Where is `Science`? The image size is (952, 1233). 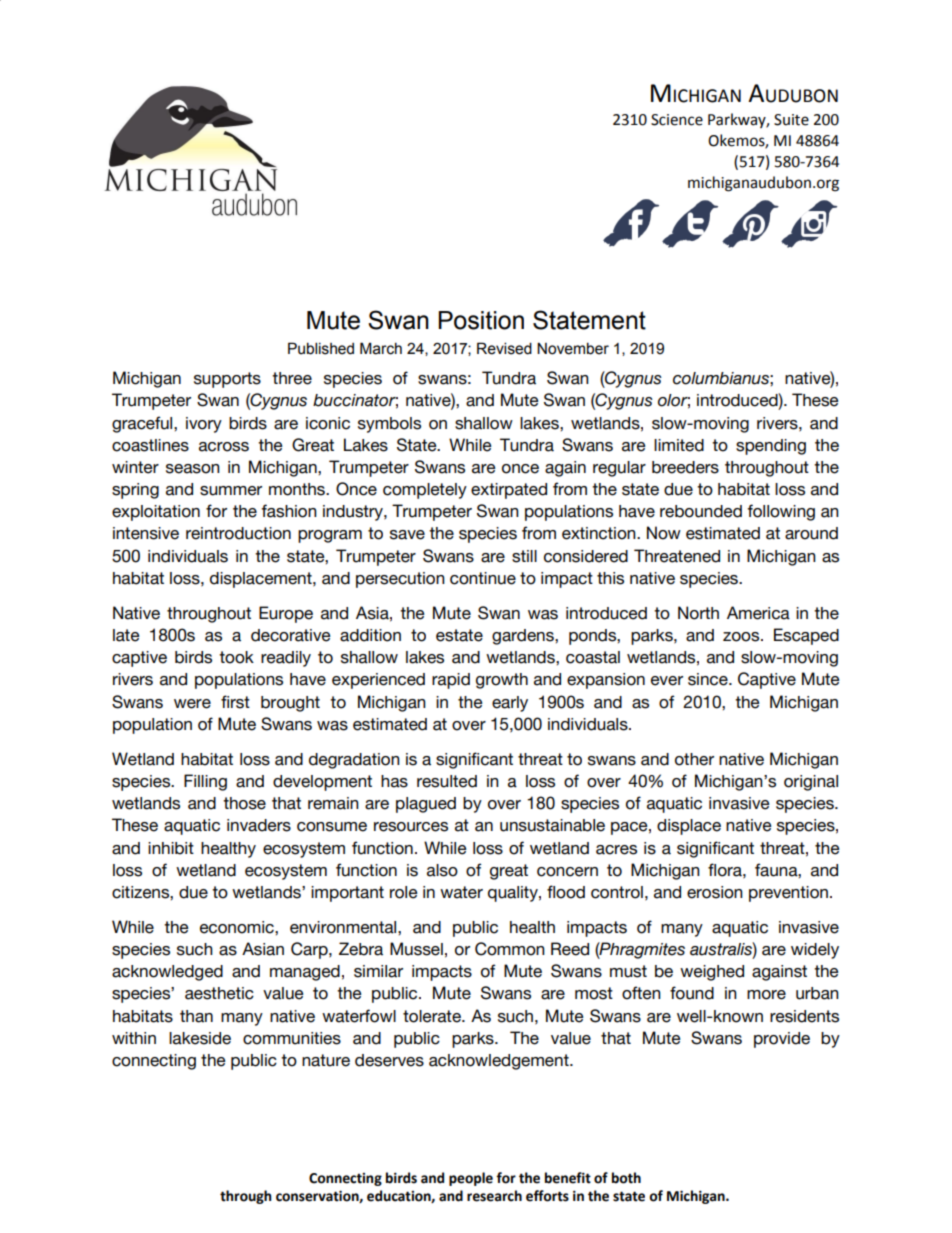
Science is located at coordinates (677, 120).
